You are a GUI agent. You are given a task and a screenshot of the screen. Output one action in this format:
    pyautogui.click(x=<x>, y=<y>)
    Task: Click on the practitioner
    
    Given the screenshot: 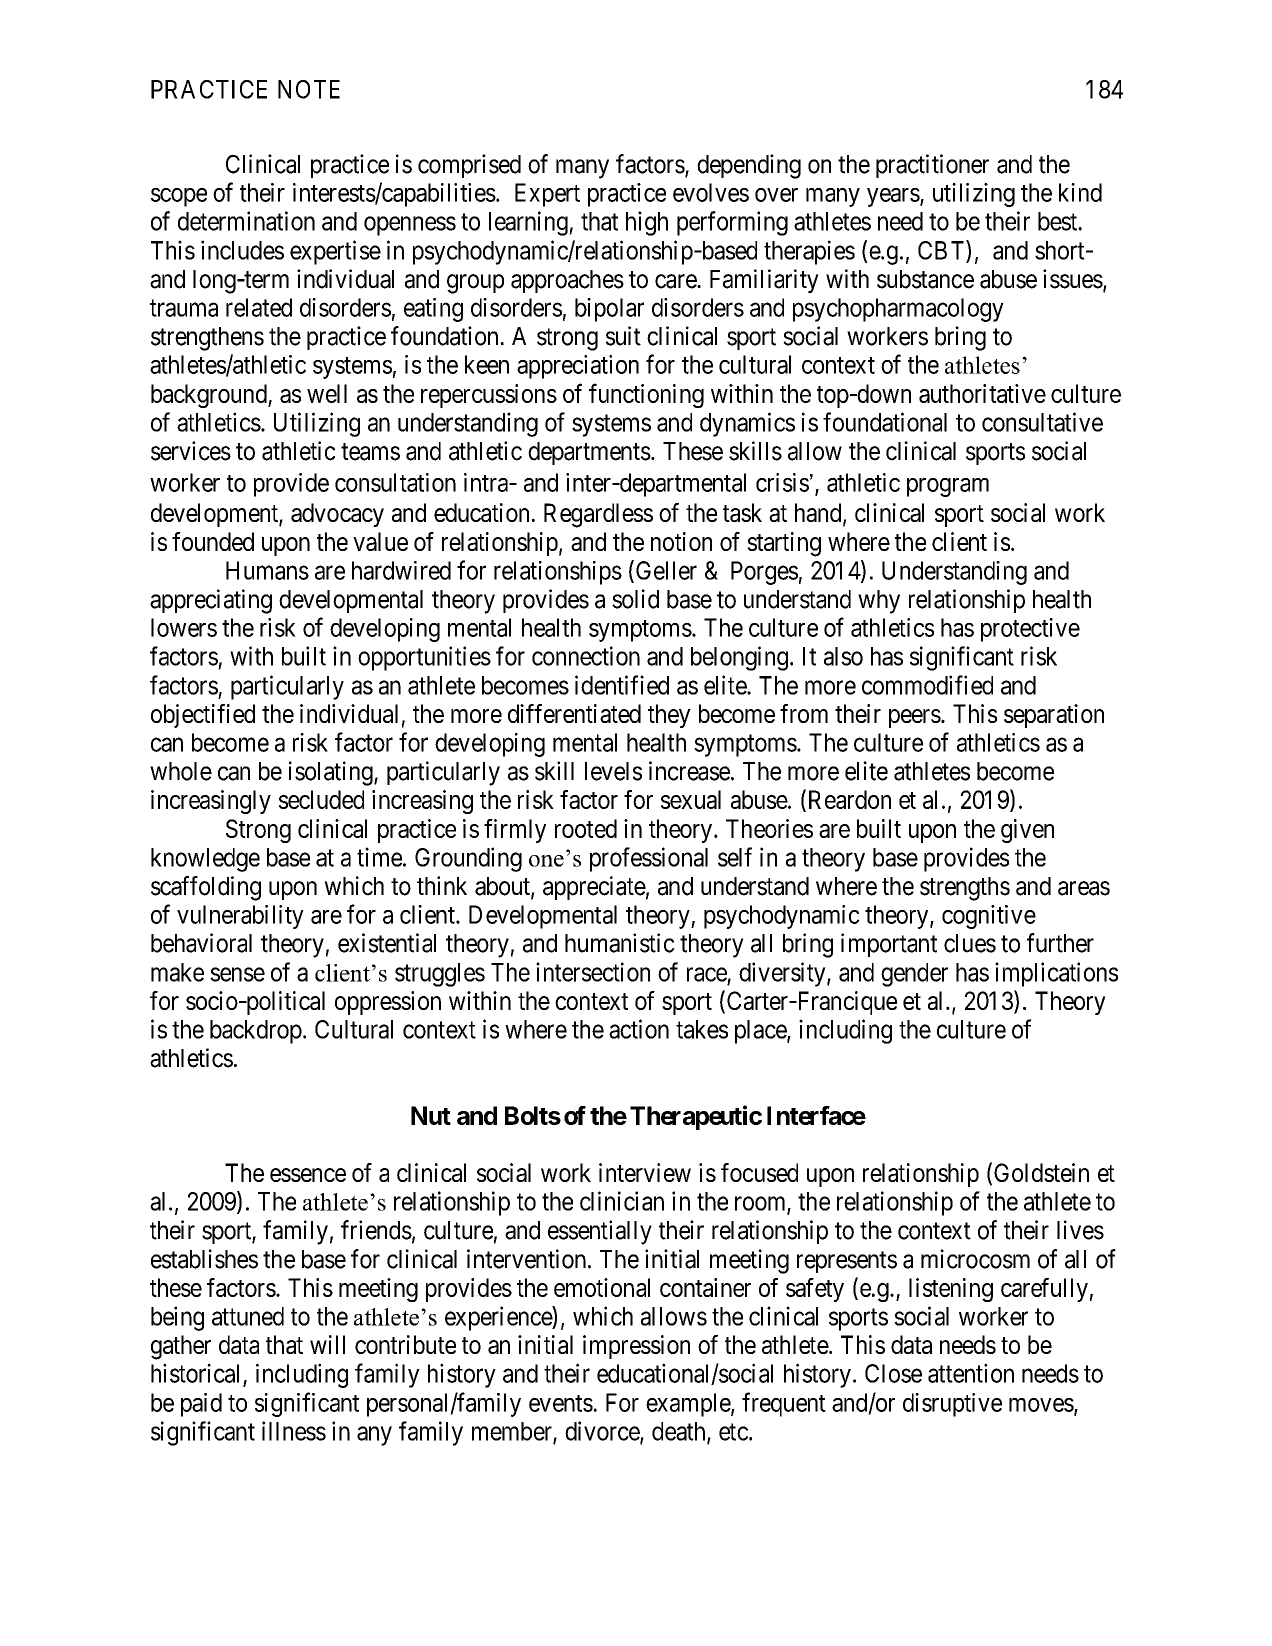 What is the action you would take?
    pyautogui.click(x=932, y=166)
